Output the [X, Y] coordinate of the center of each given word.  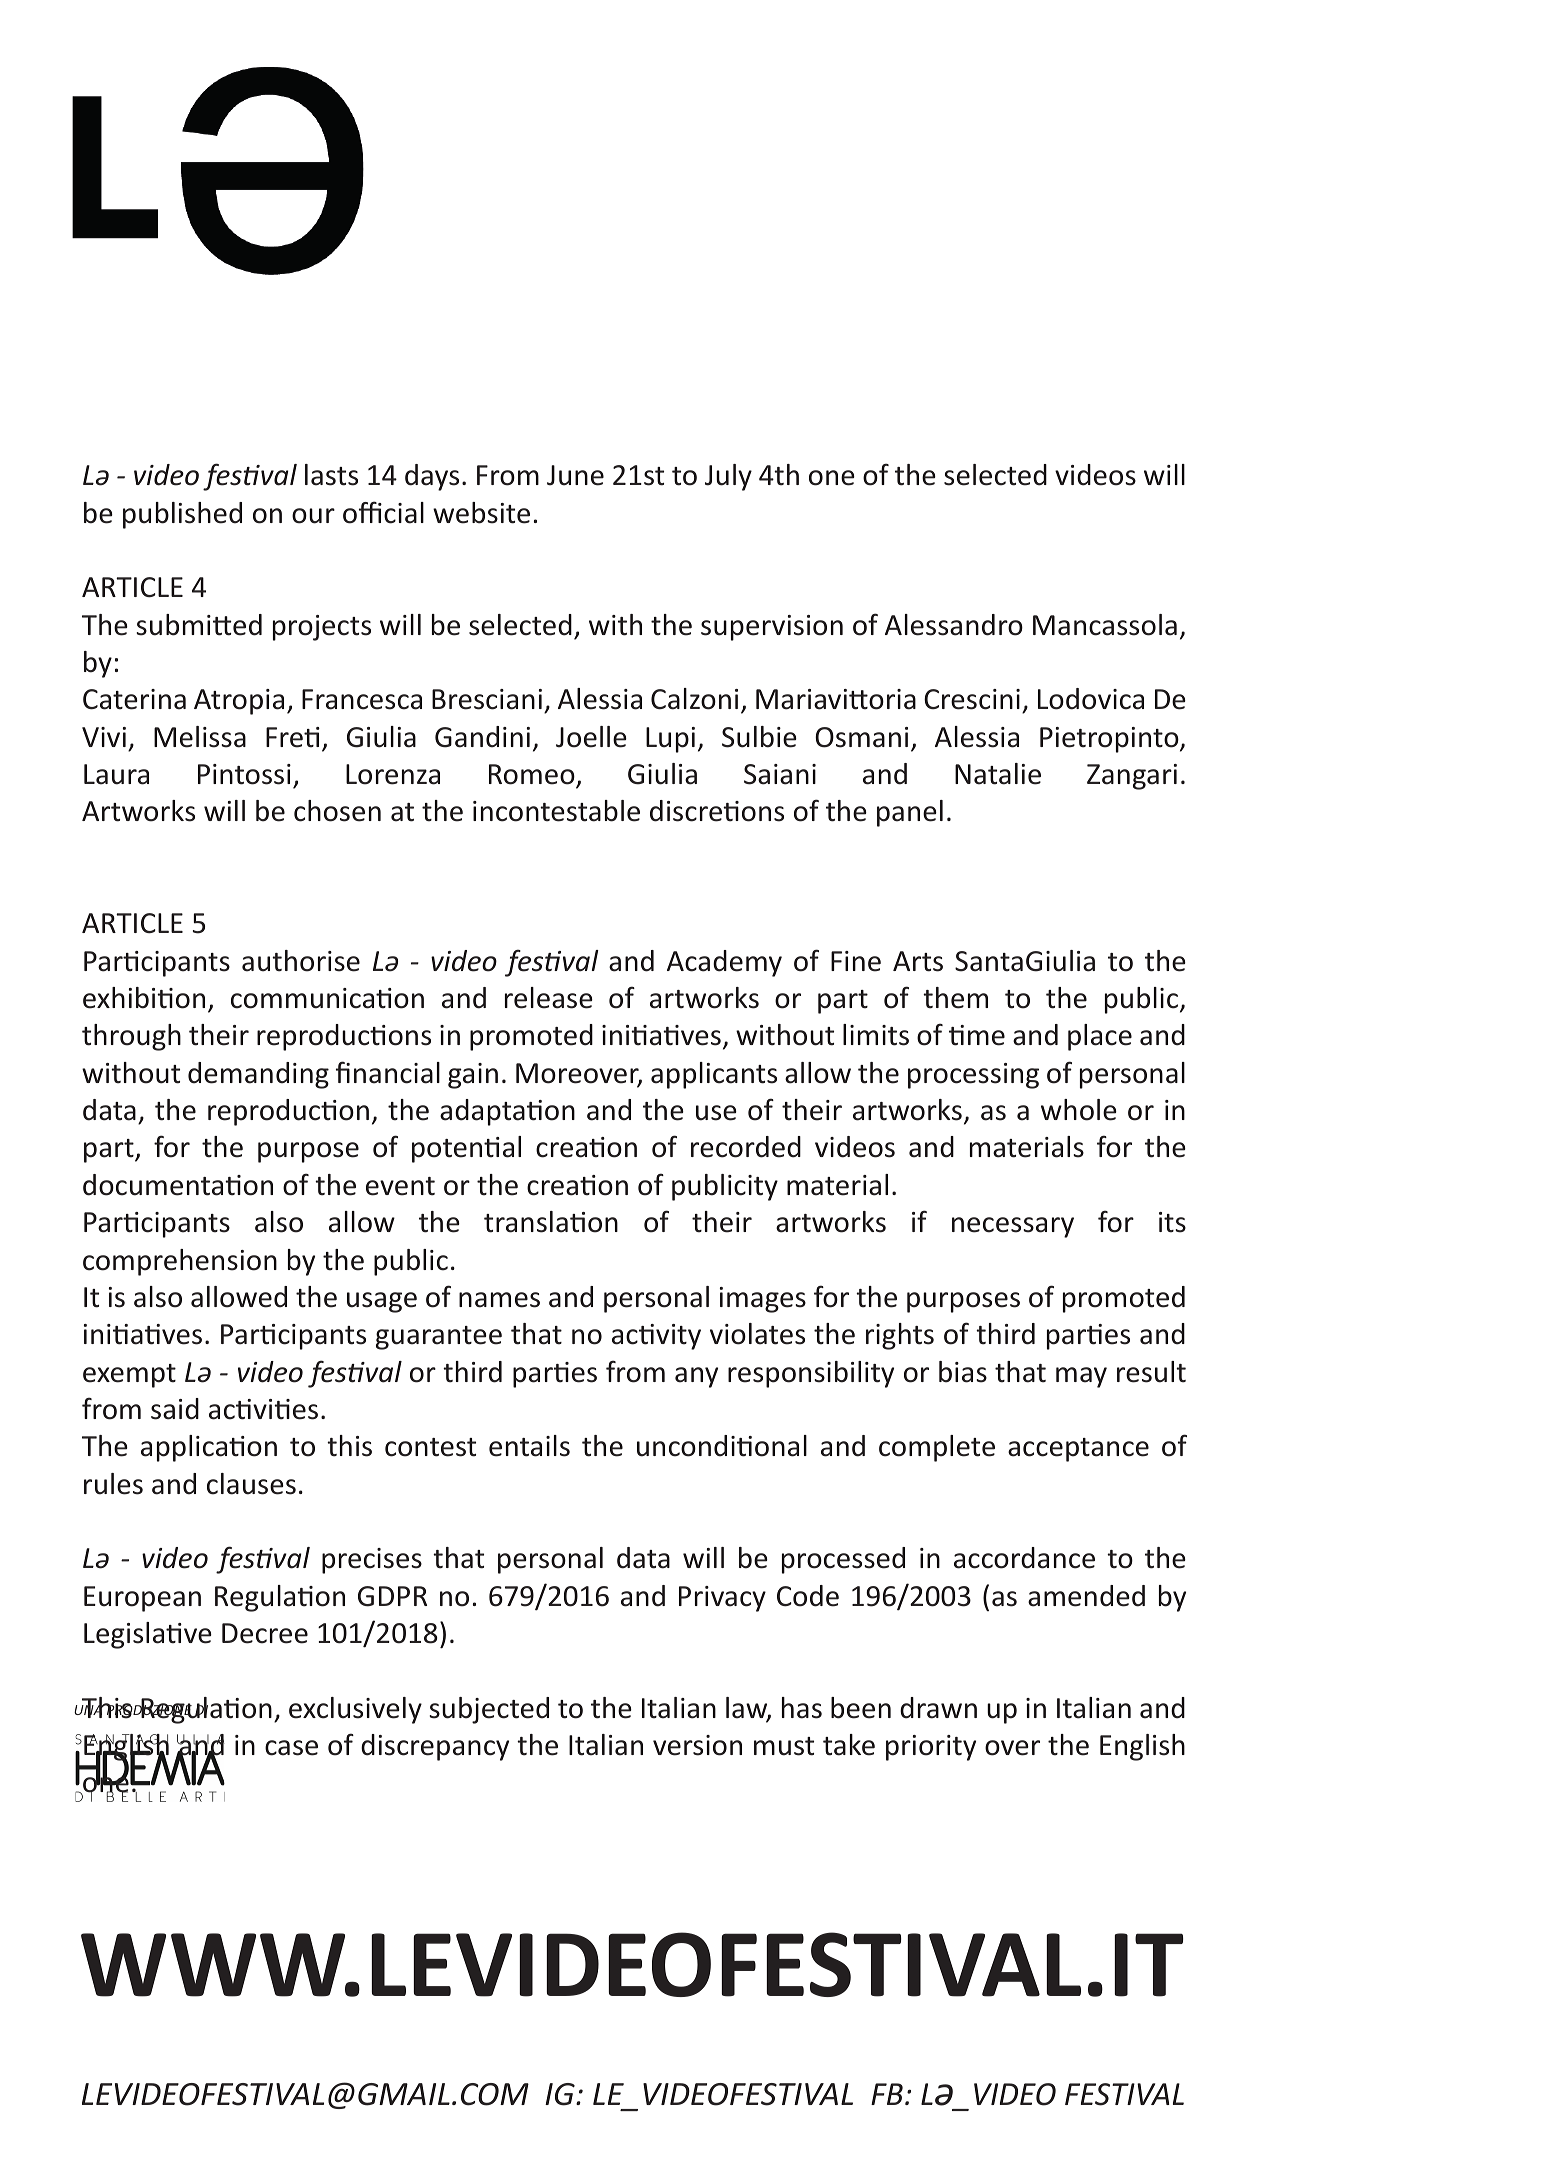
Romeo [533, 775]
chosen [337, 811]
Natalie [998, 774]
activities [263, 1409]
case [291, 1748]
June [575, 475]
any [696, 1377]
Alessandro [954, 625]
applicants [714, 1075]
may [1081, 1377]
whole [1079, 1110]
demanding [258, 1075]
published [182, 515]
